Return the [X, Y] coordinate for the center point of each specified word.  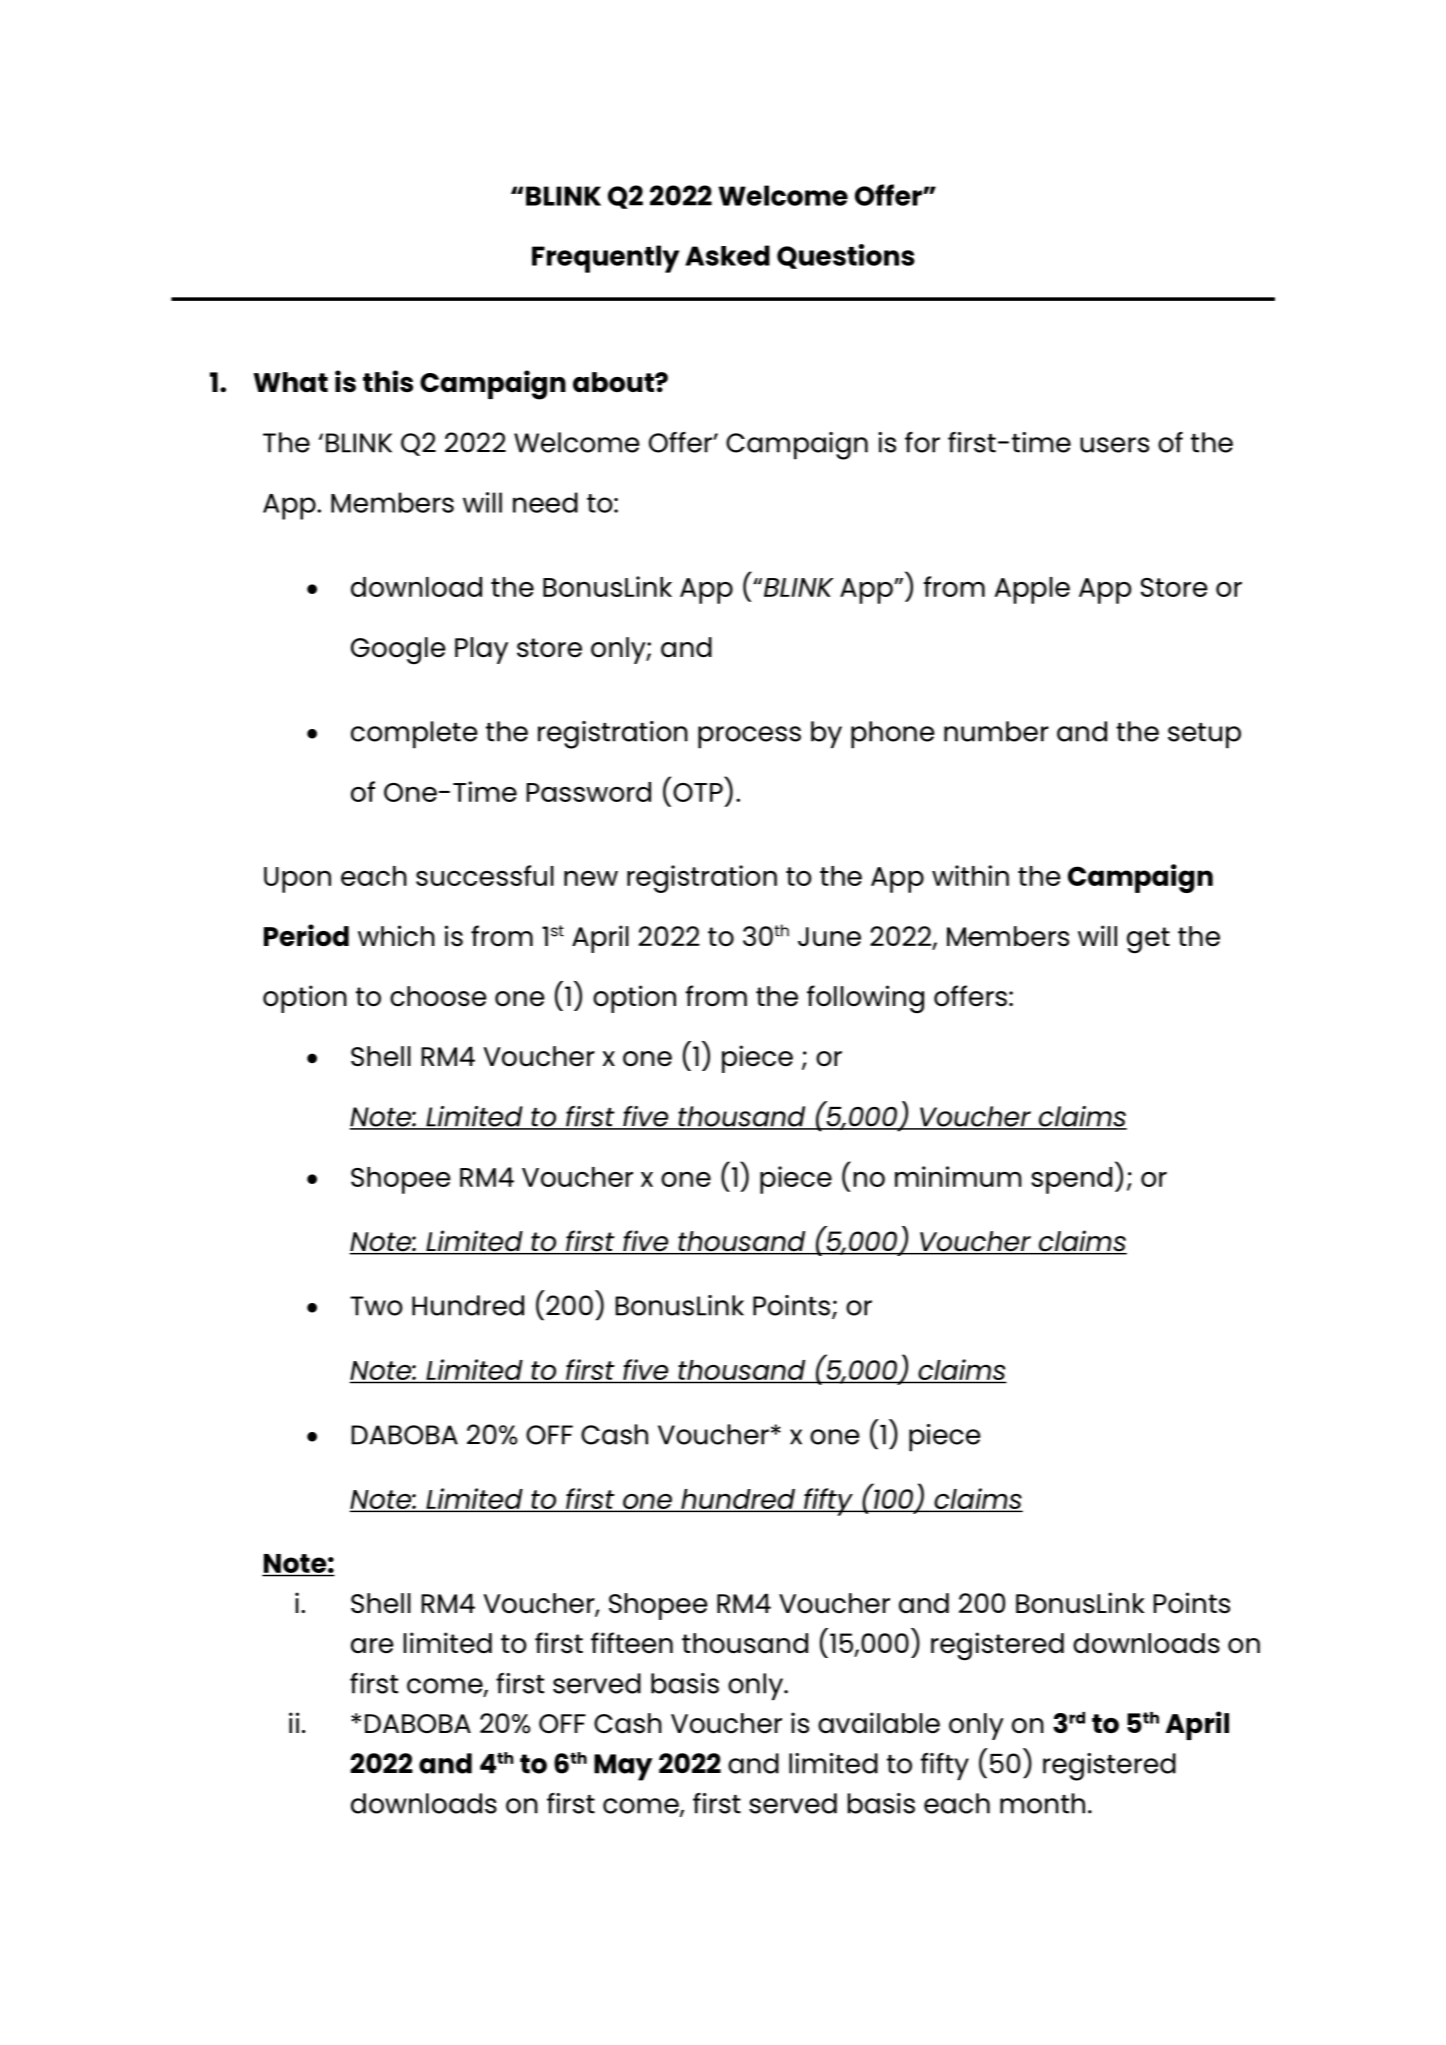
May [623, 1767]
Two [376, 1306]
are [372, 1646]
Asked [727, 255]
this [388, 381]
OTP [698, 792]
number [996, 731]
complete [414, 735]
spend [1071, 1180]
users [1114, 445]
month [1042, 1803]
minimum [958, 1176]
